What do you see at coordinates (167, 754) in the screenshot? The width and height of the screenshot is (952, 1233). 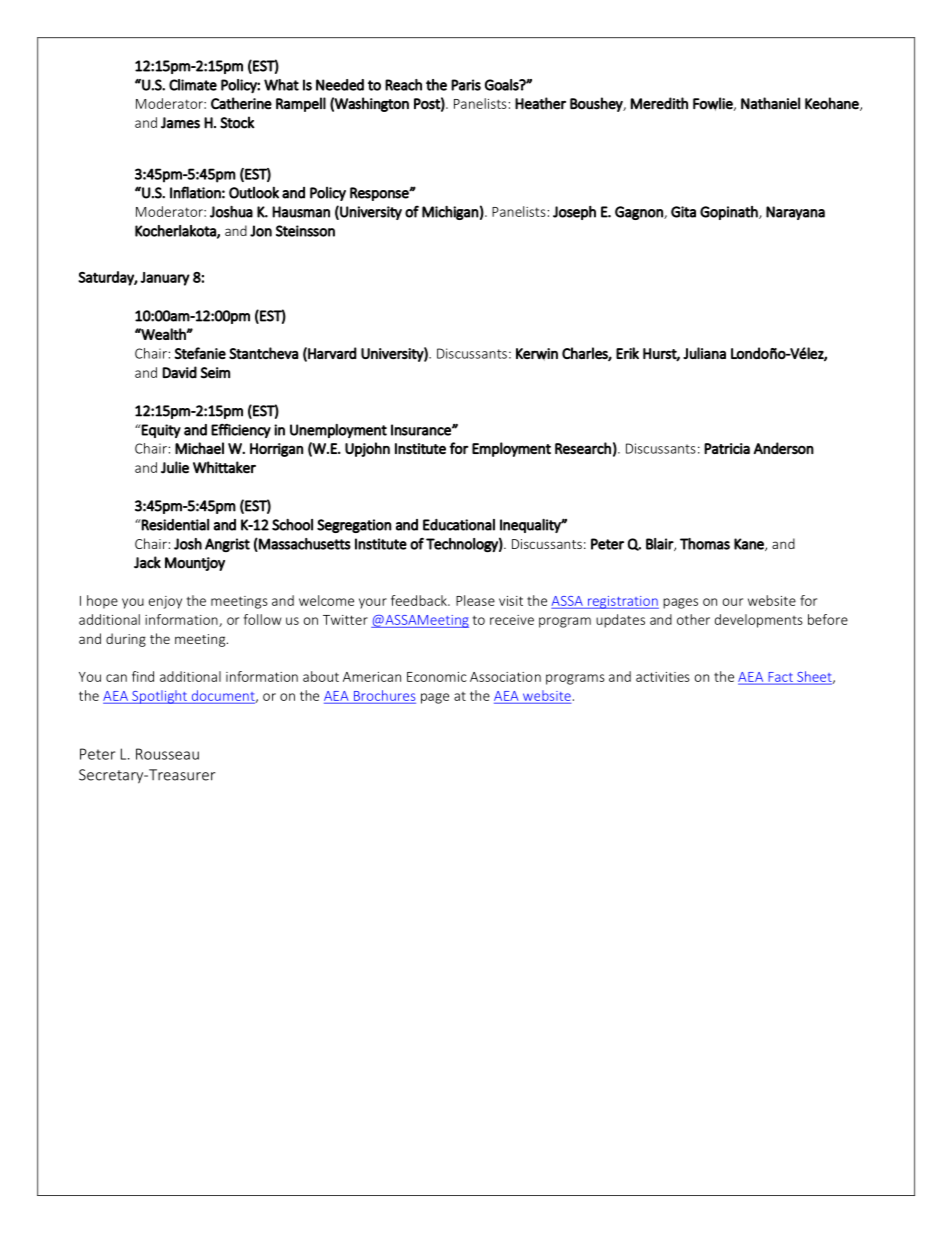 I see `Rousseau` at bounding box center [167, 754].
